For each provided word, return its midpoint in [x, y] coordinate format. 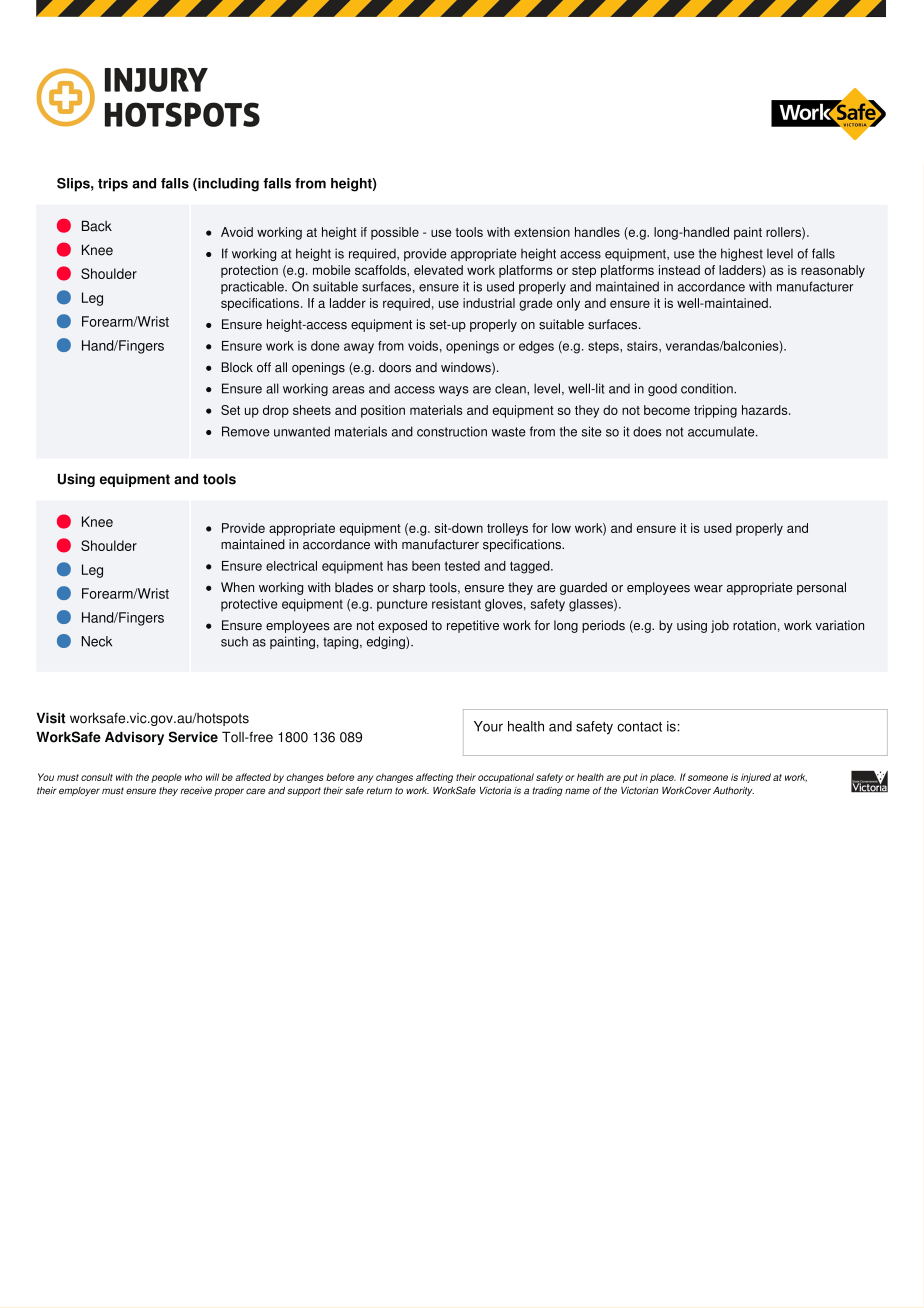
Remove [246, 431]
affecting [434, 778]
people [166, 778]
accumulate [722, 431]
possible [395, 233]
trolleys [507, 529]
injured [756, 778]
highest [742, 254]
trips [113, 185]
